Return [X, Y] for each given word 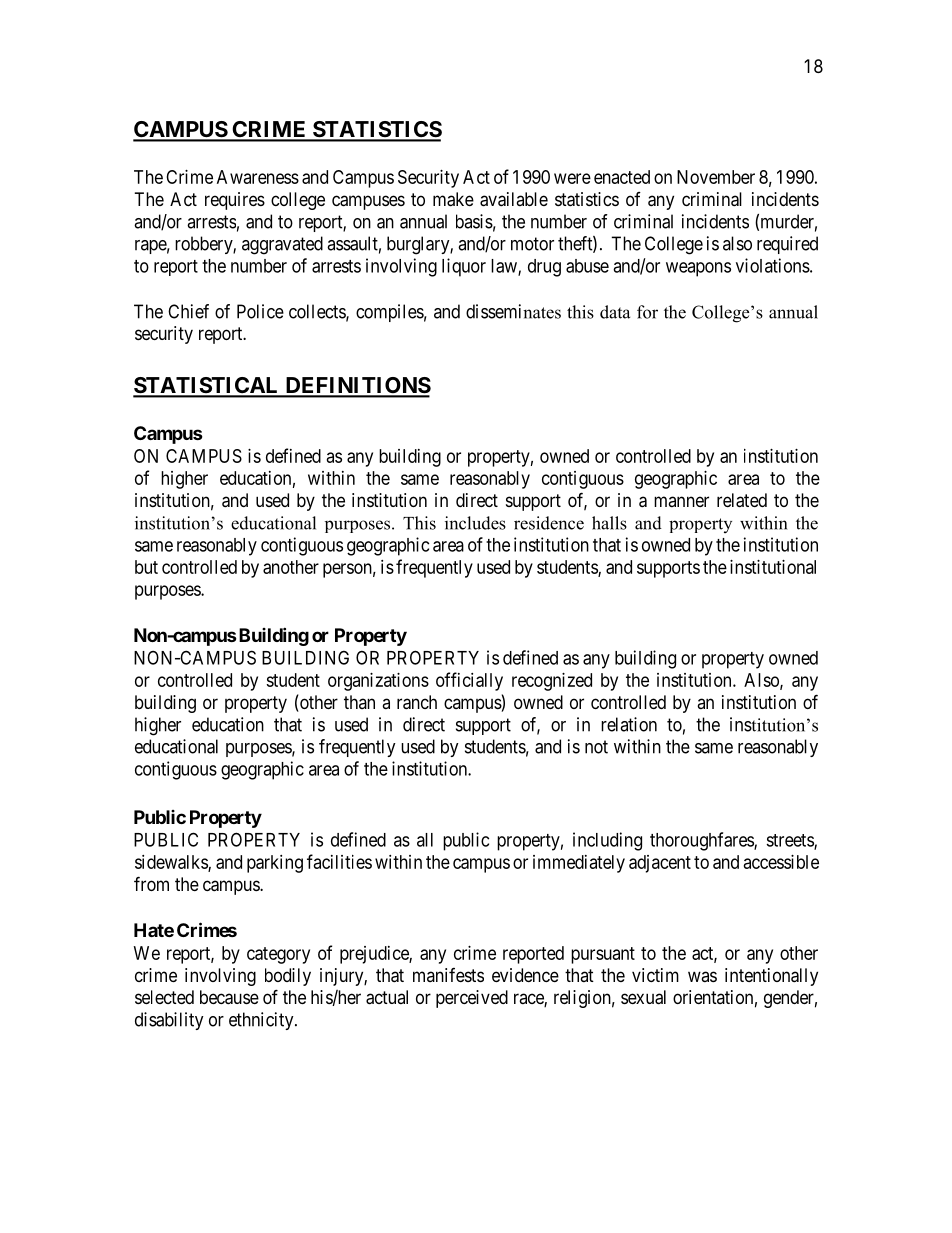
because [229, 997]
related [742, 500]
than [359, 702]
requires [235, 201]
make [453, 199]
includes [475, 523]
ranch [417, 702]
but [146, 567]
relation [629, 724]
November [716, 177]
